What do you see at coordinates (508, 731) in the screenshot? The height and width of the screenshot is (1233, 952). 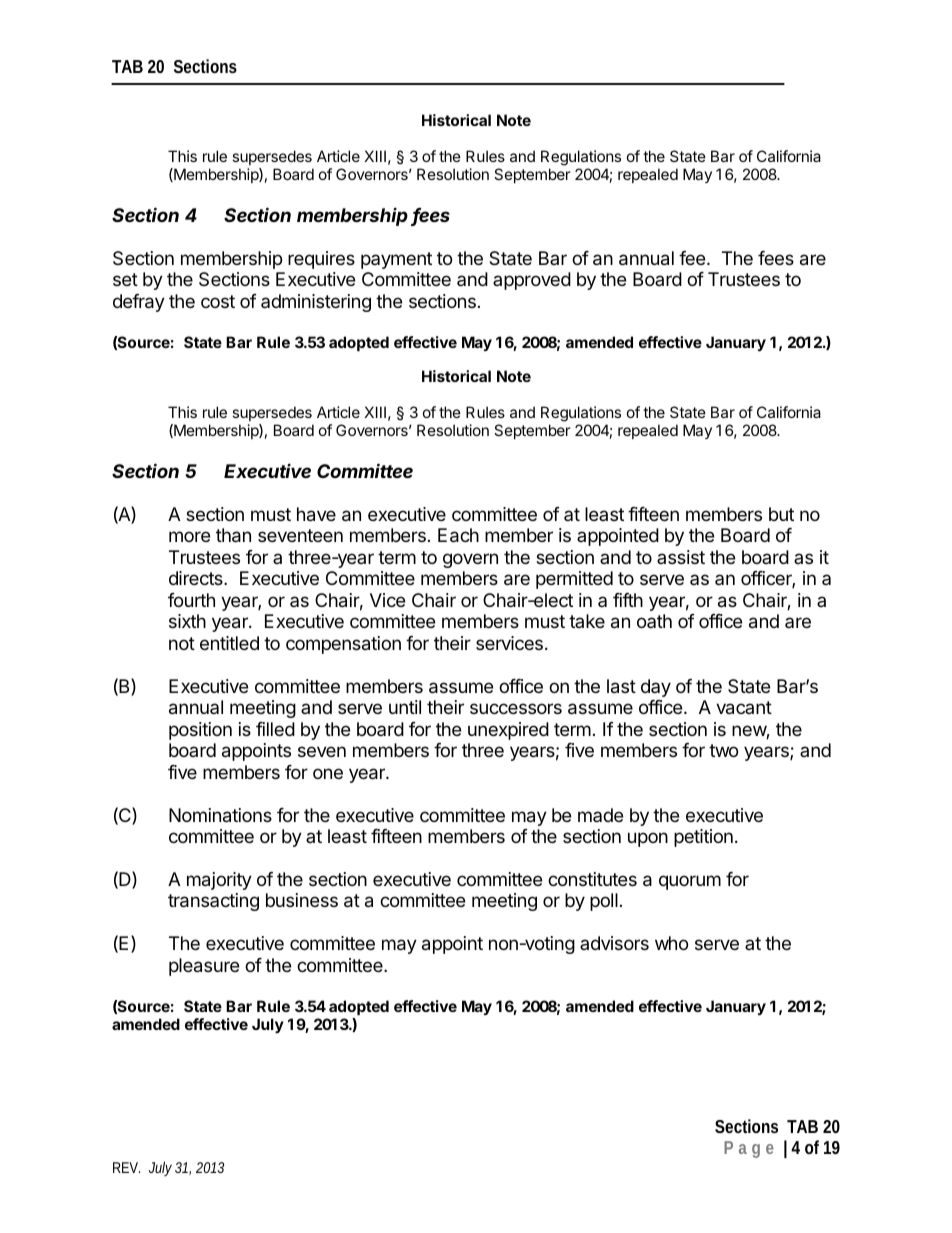 I see `unexpired` at bounding box center [508, 731].
